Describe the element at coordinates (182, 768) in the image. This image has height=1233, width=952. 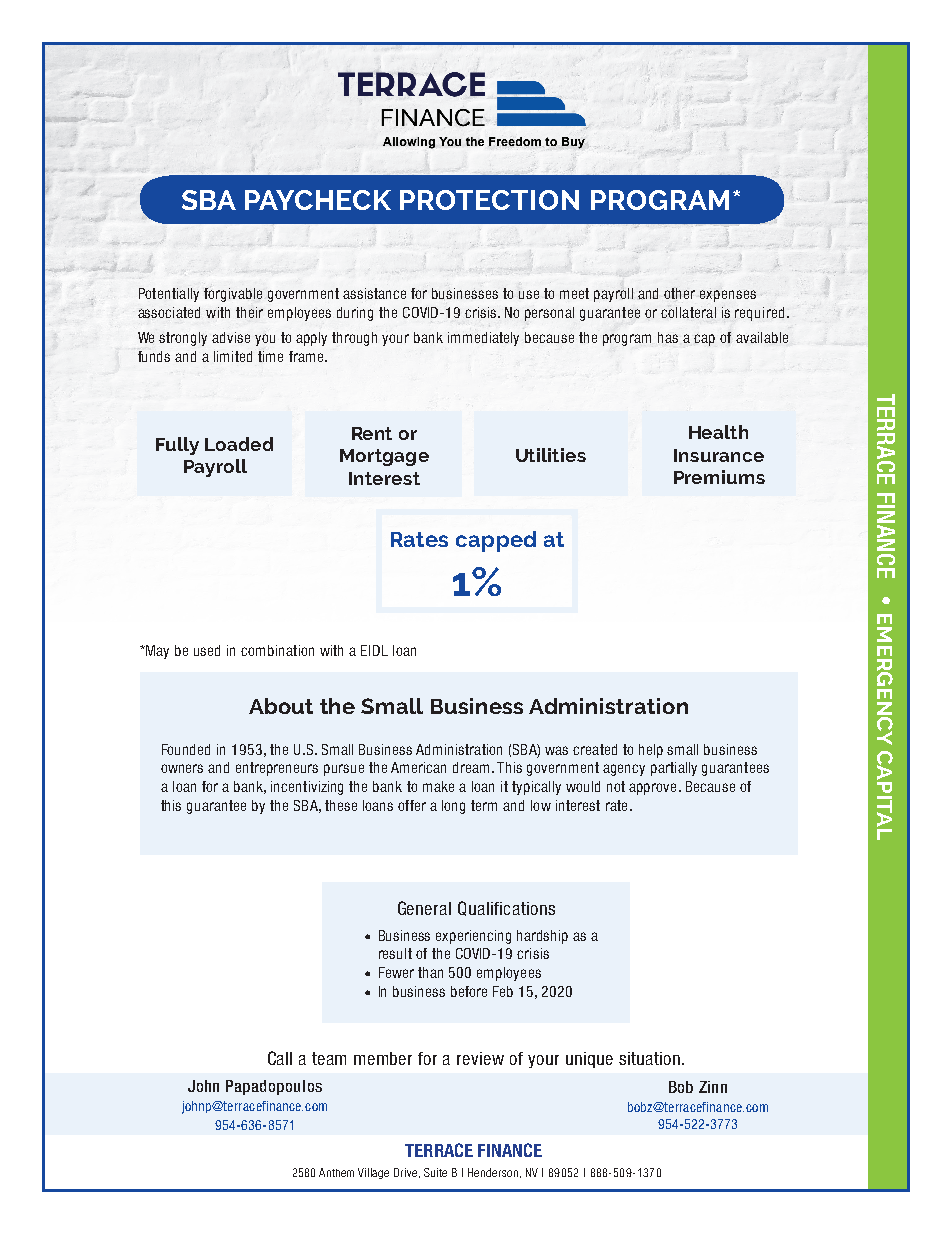
I see `owners` at that location.
